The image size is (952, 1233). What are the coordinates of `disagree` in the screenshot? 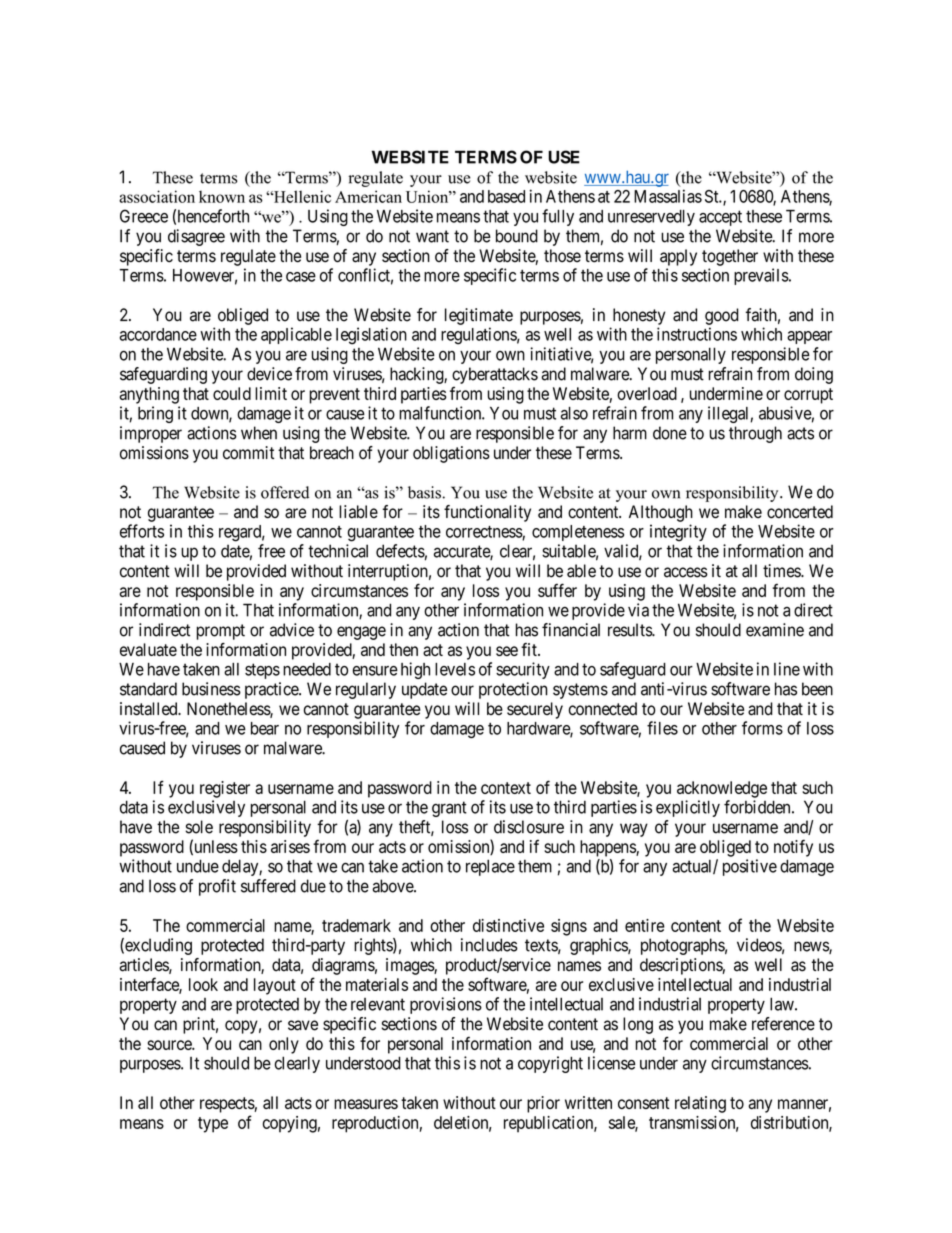 It's located at (196, 237).
